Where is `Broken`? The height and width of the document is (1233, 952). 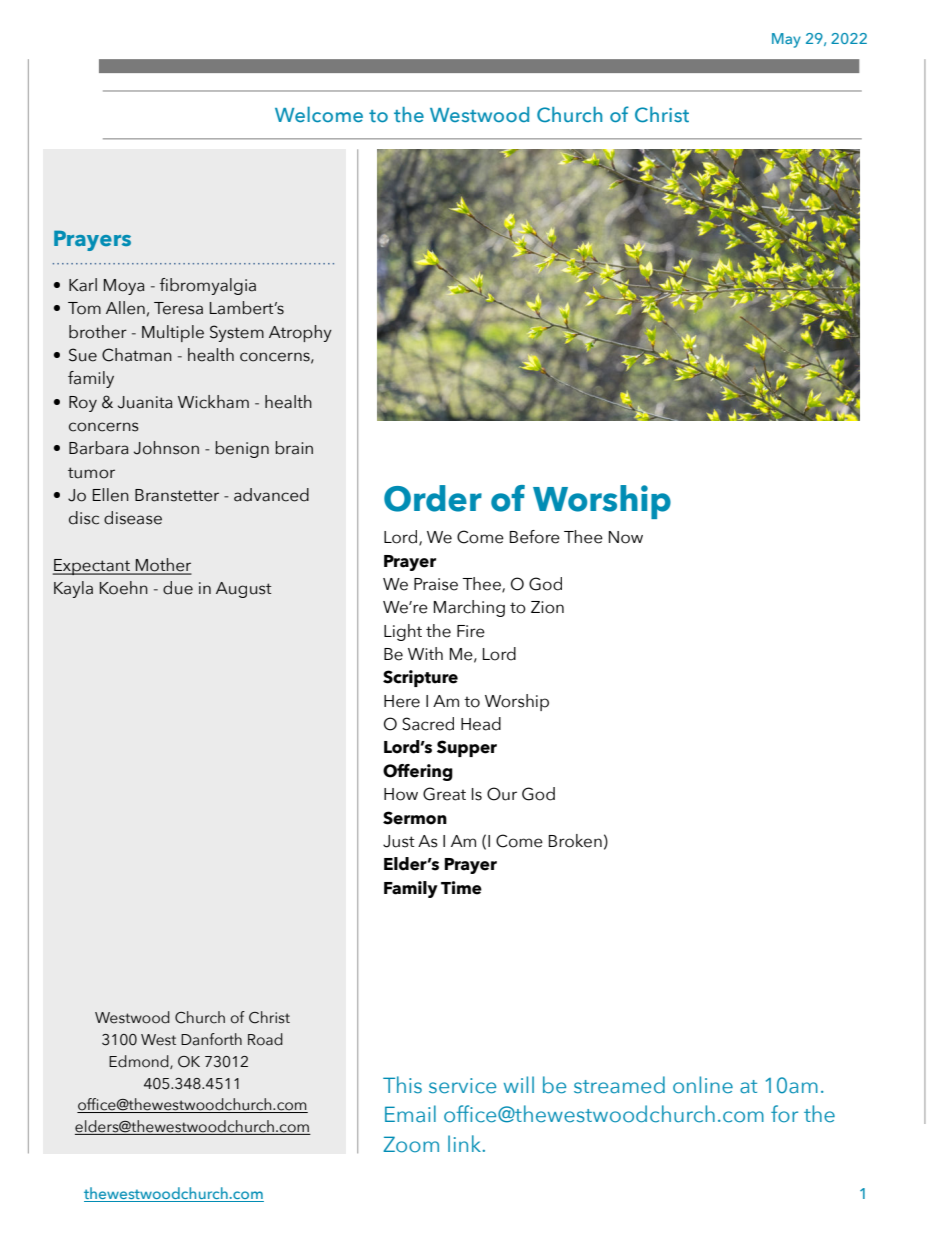 Broken is located at coordinates (575, 841).
